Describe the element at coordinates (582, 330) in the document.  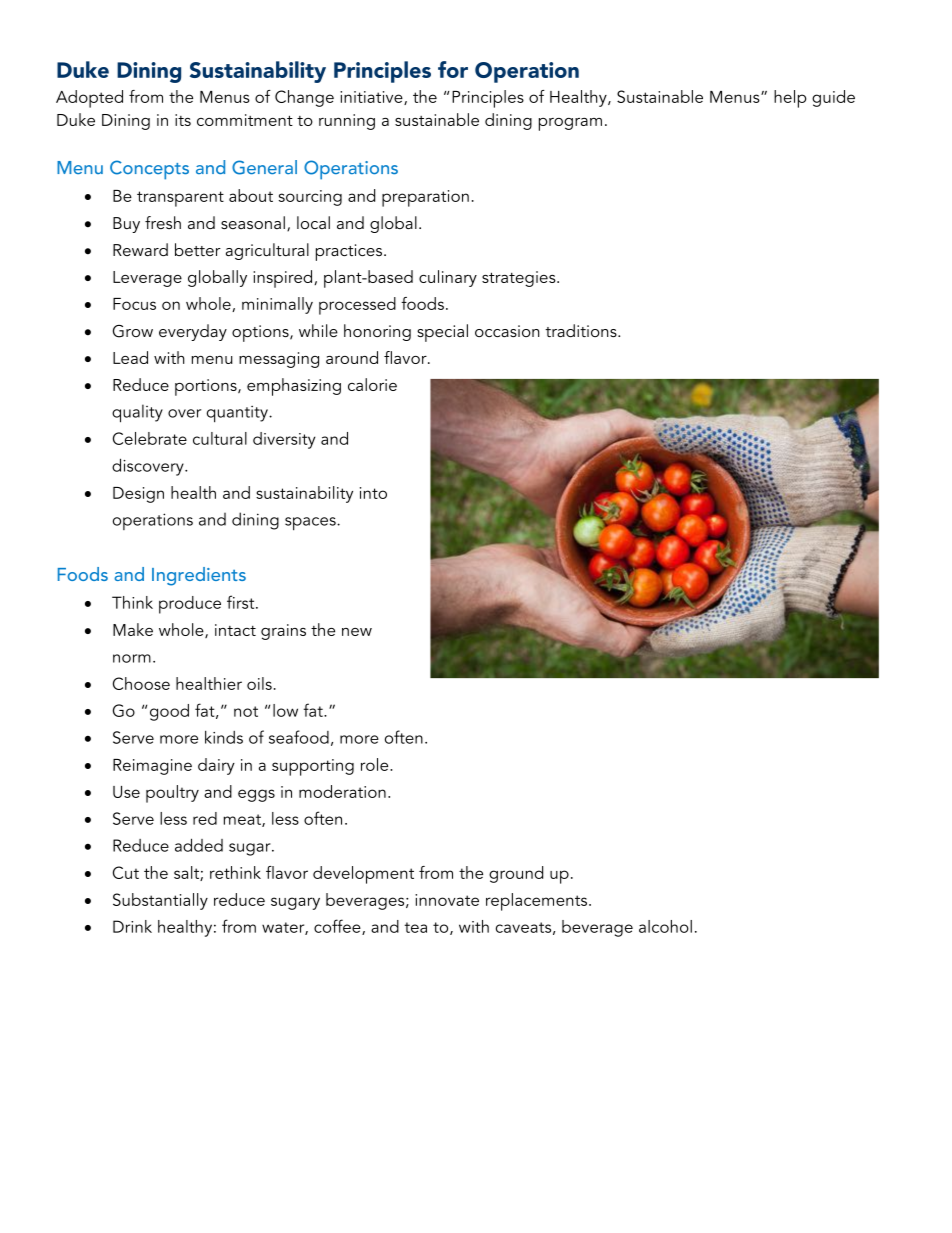
I see `traditions` at that location.
